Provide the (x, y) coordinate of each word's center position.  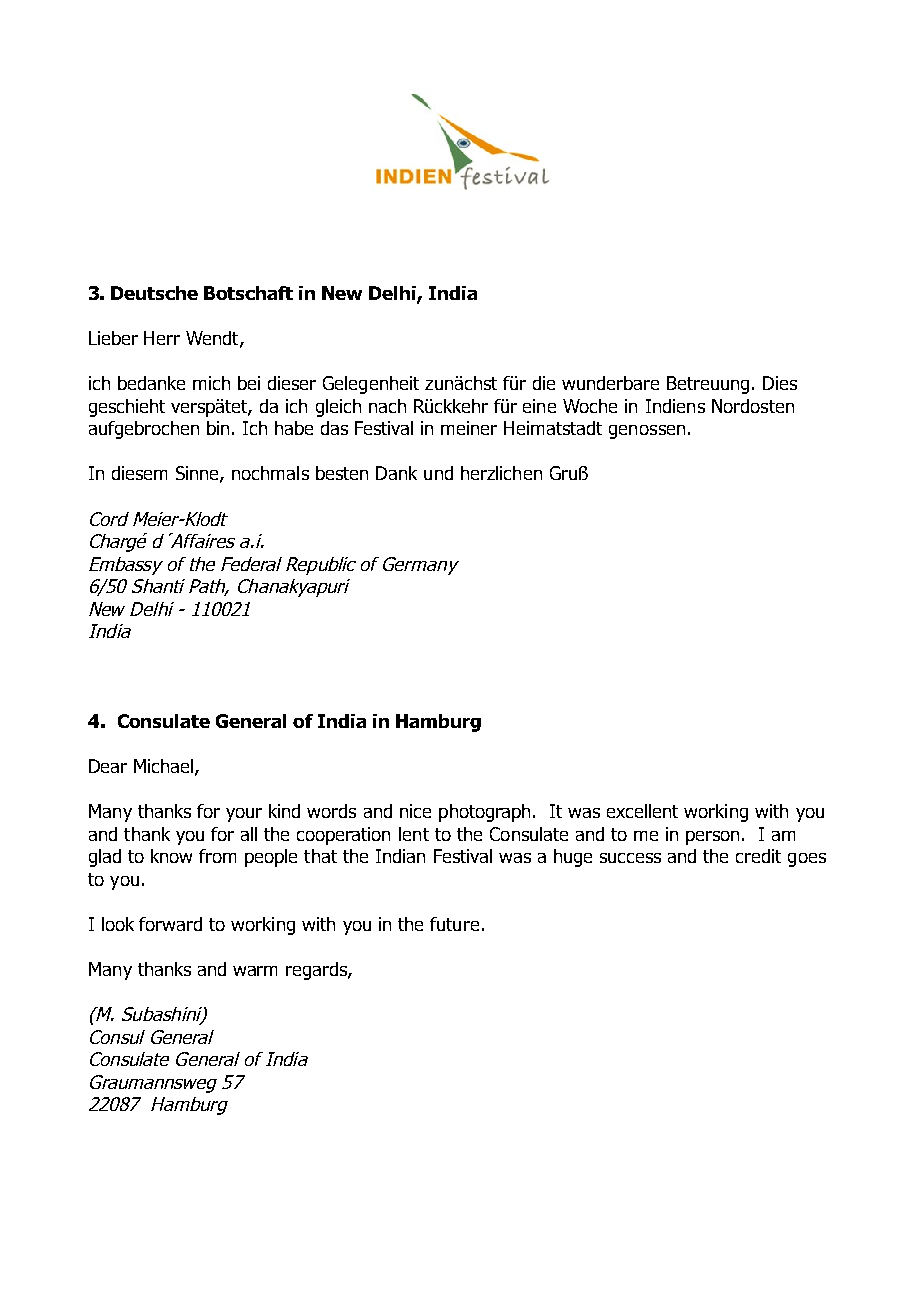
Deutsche (154, 293)
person (712, 838)
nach (387, 406)
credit (758, 856)
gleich (338, 408)
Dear (108, 766)
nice (415, 811)
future (454, 924)
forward (170, 924)
